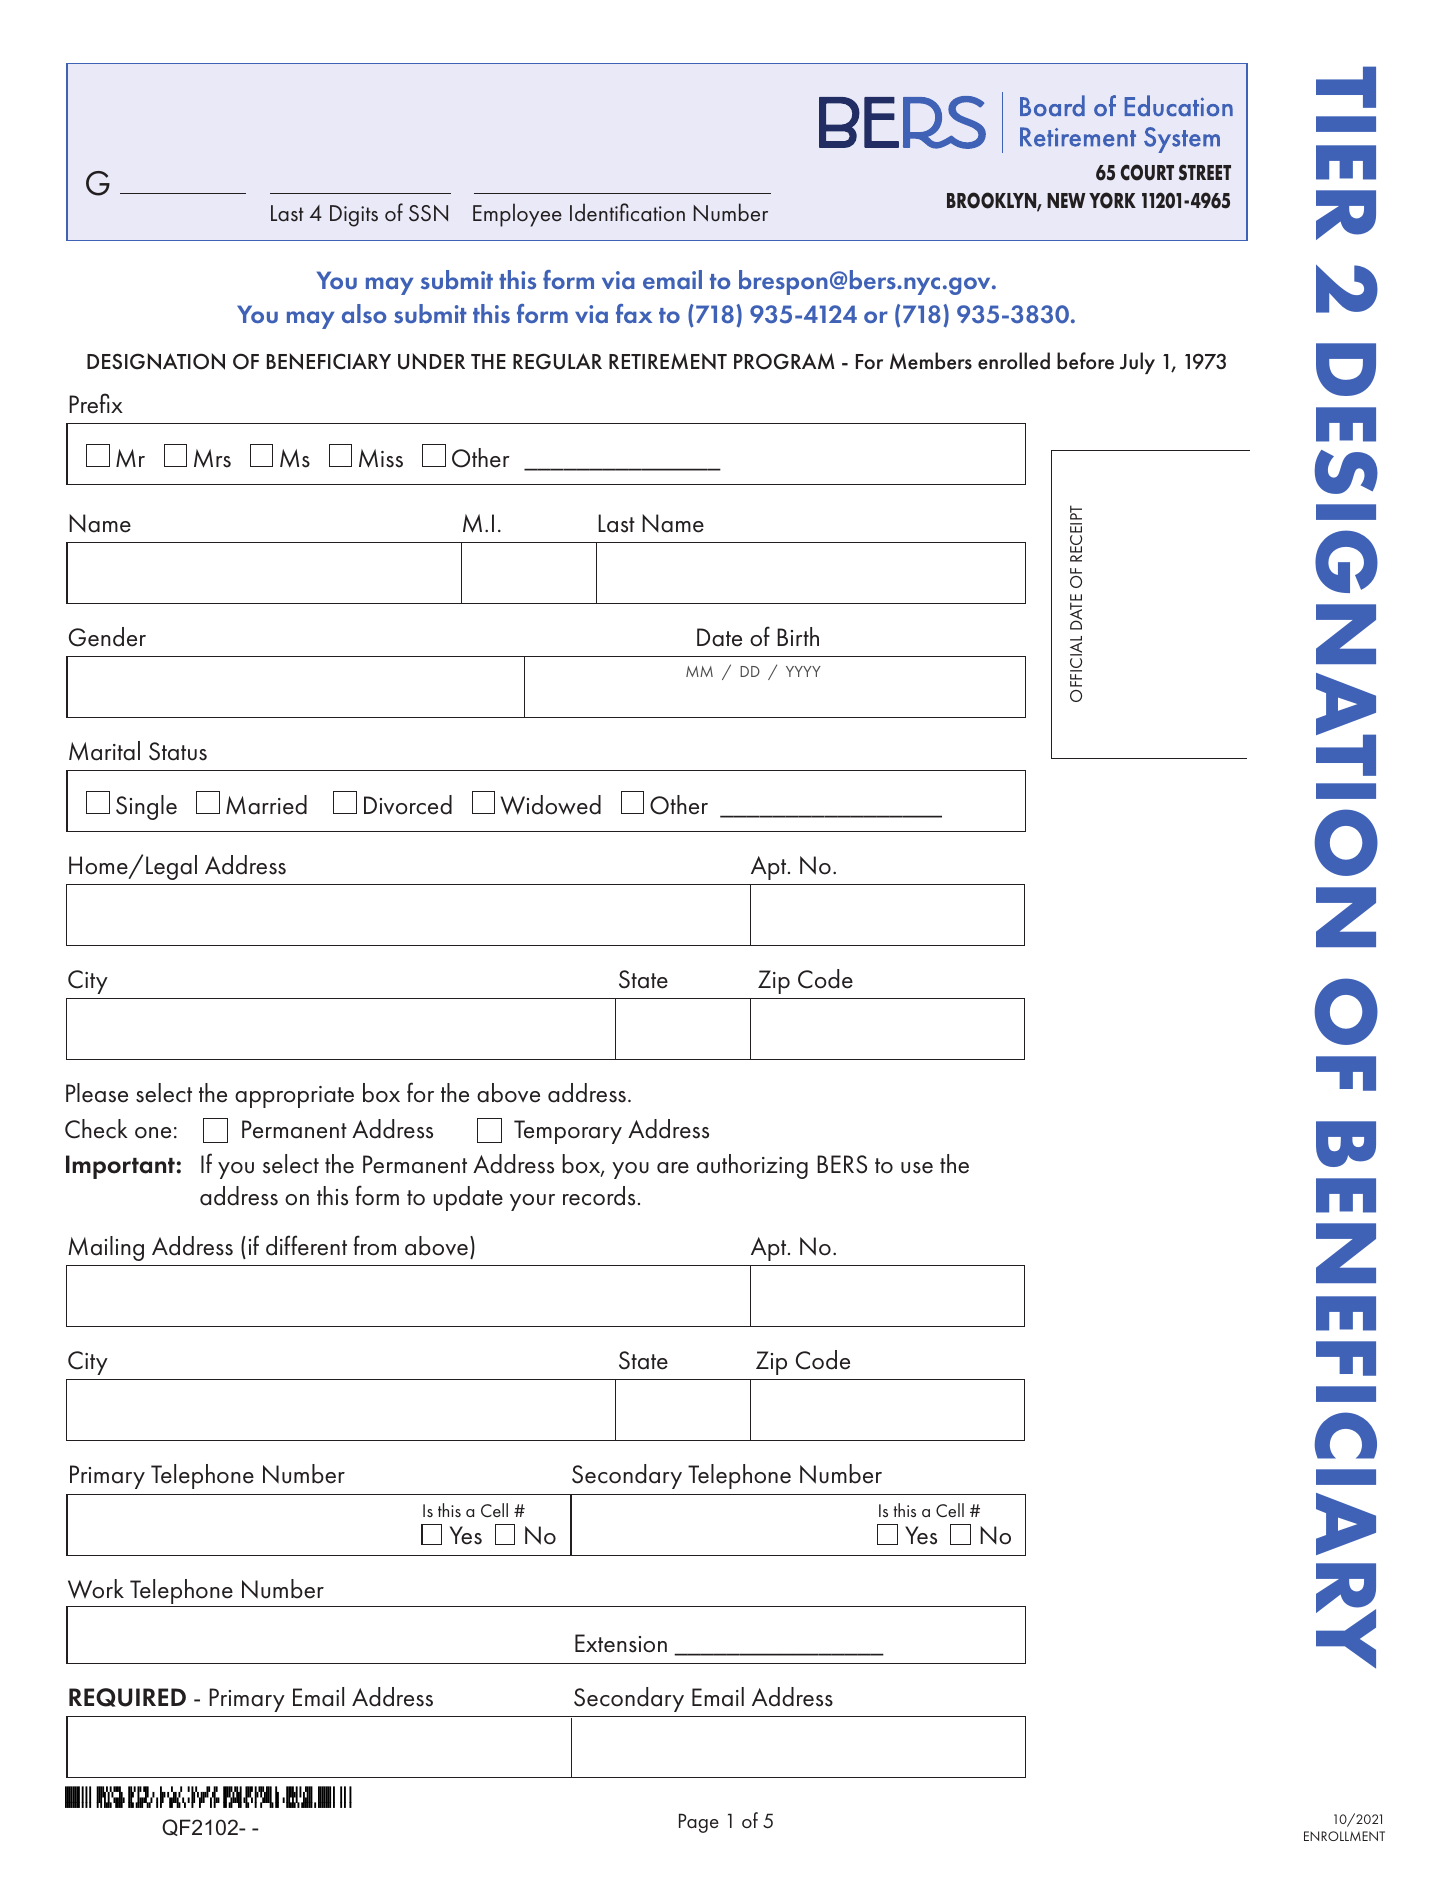  Describe the element at coordinates (699, 1823) in the image. I see `Page` at that location.
